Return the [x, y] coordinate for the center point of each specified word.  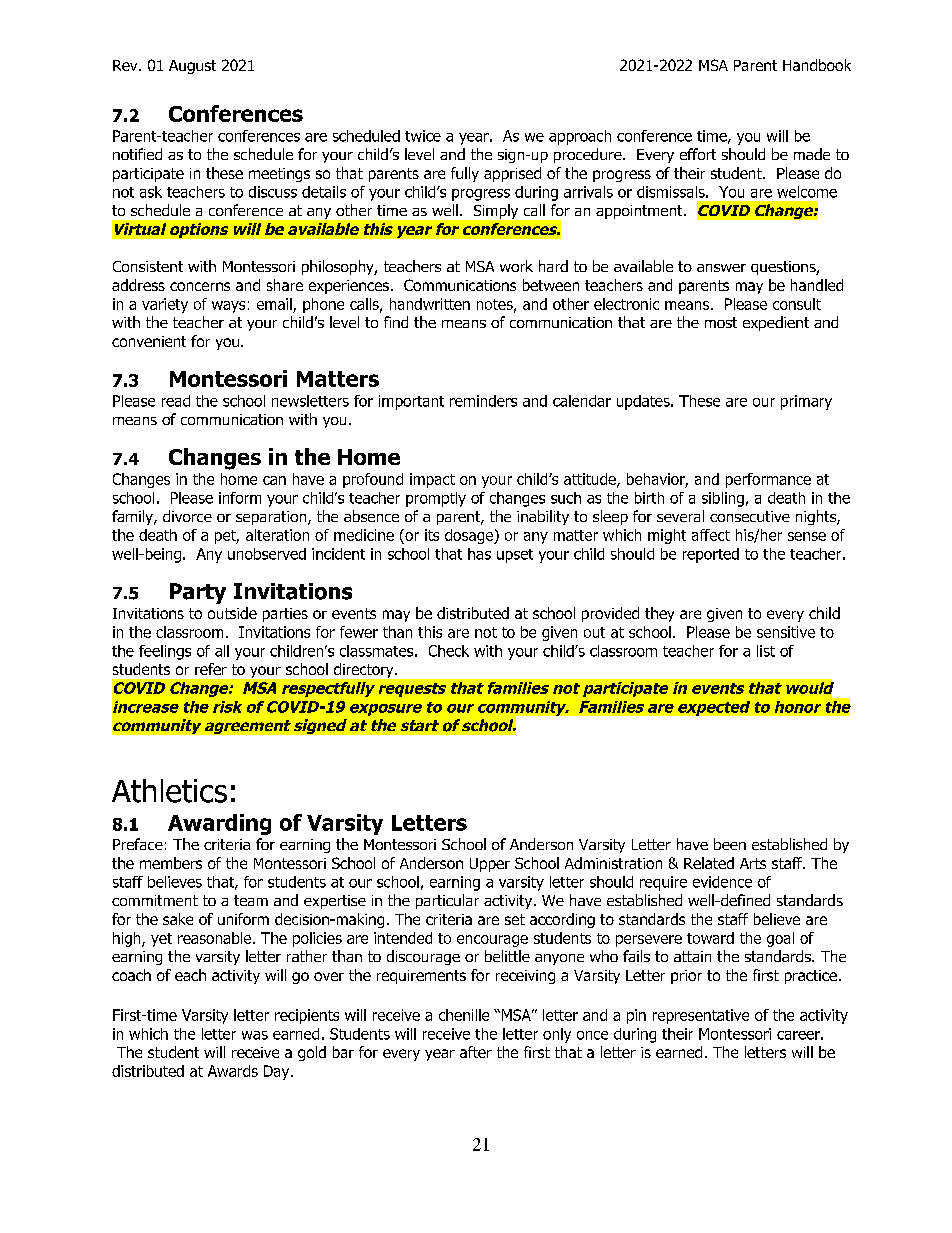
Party [198, 593]
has [479, 554]
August [192, 67]
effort [698, 154]
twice [423, 136]
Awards [233, 1071]
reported [711, 555]
